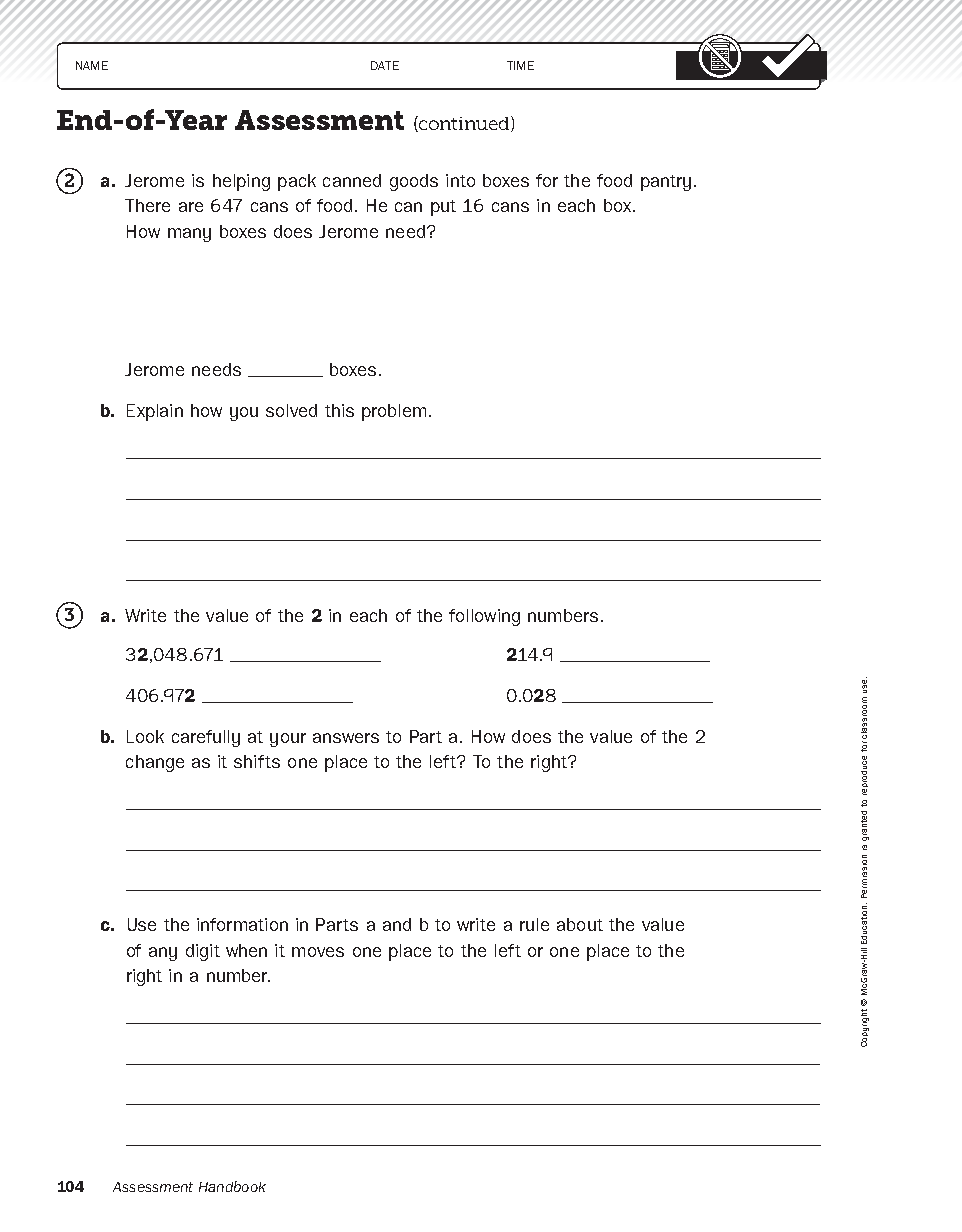 The height and width of the screenshot is (1232, 962). I want to click on moves, so click(318, 952).
